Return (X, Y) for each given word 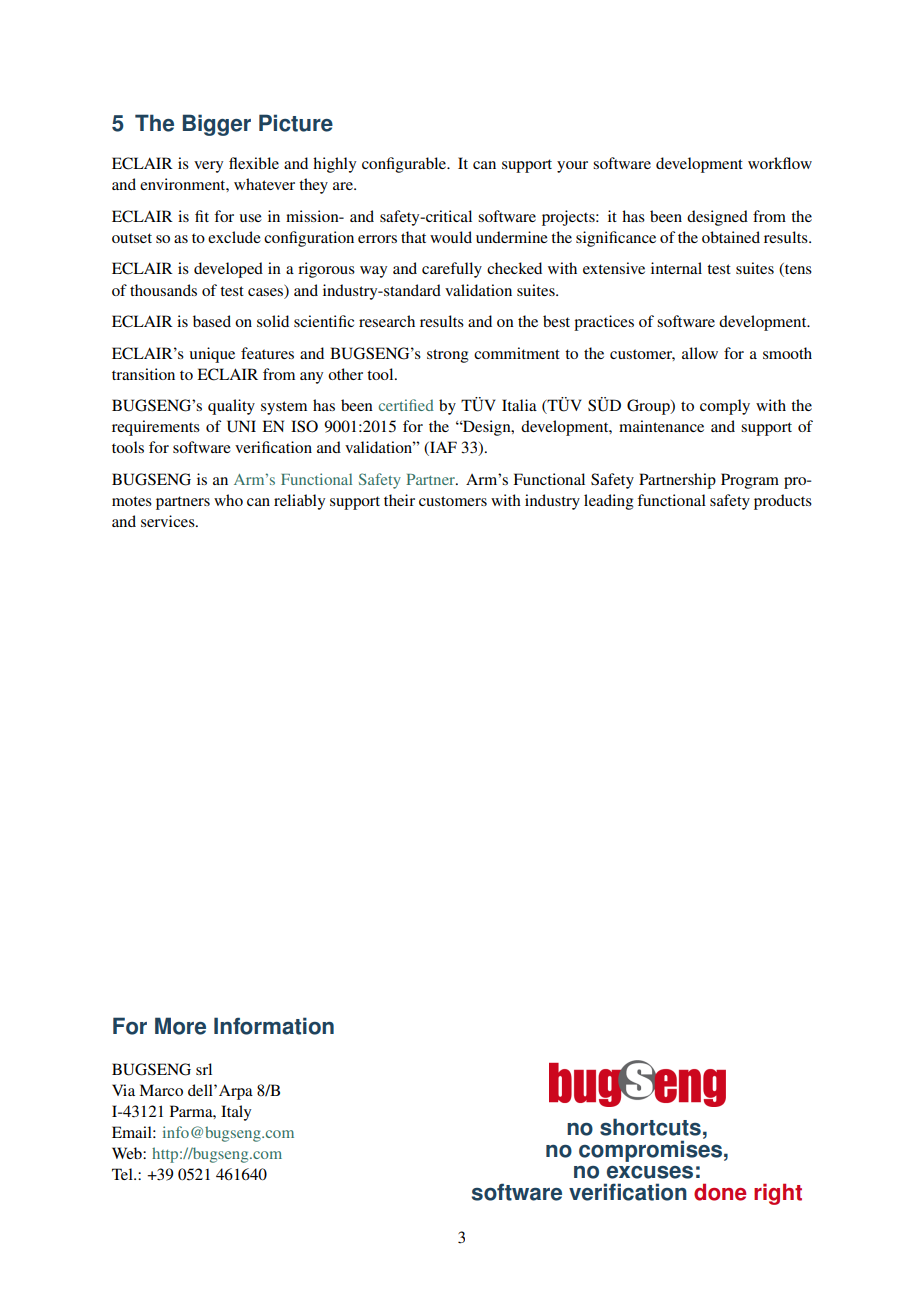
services (169, 521)
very (208, 167)
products (783, 502)
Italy (236, 1113)
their (399, 500)
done (720, 1192)
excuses (650, 1172)
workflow (780, 163)
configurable (405, 165)
